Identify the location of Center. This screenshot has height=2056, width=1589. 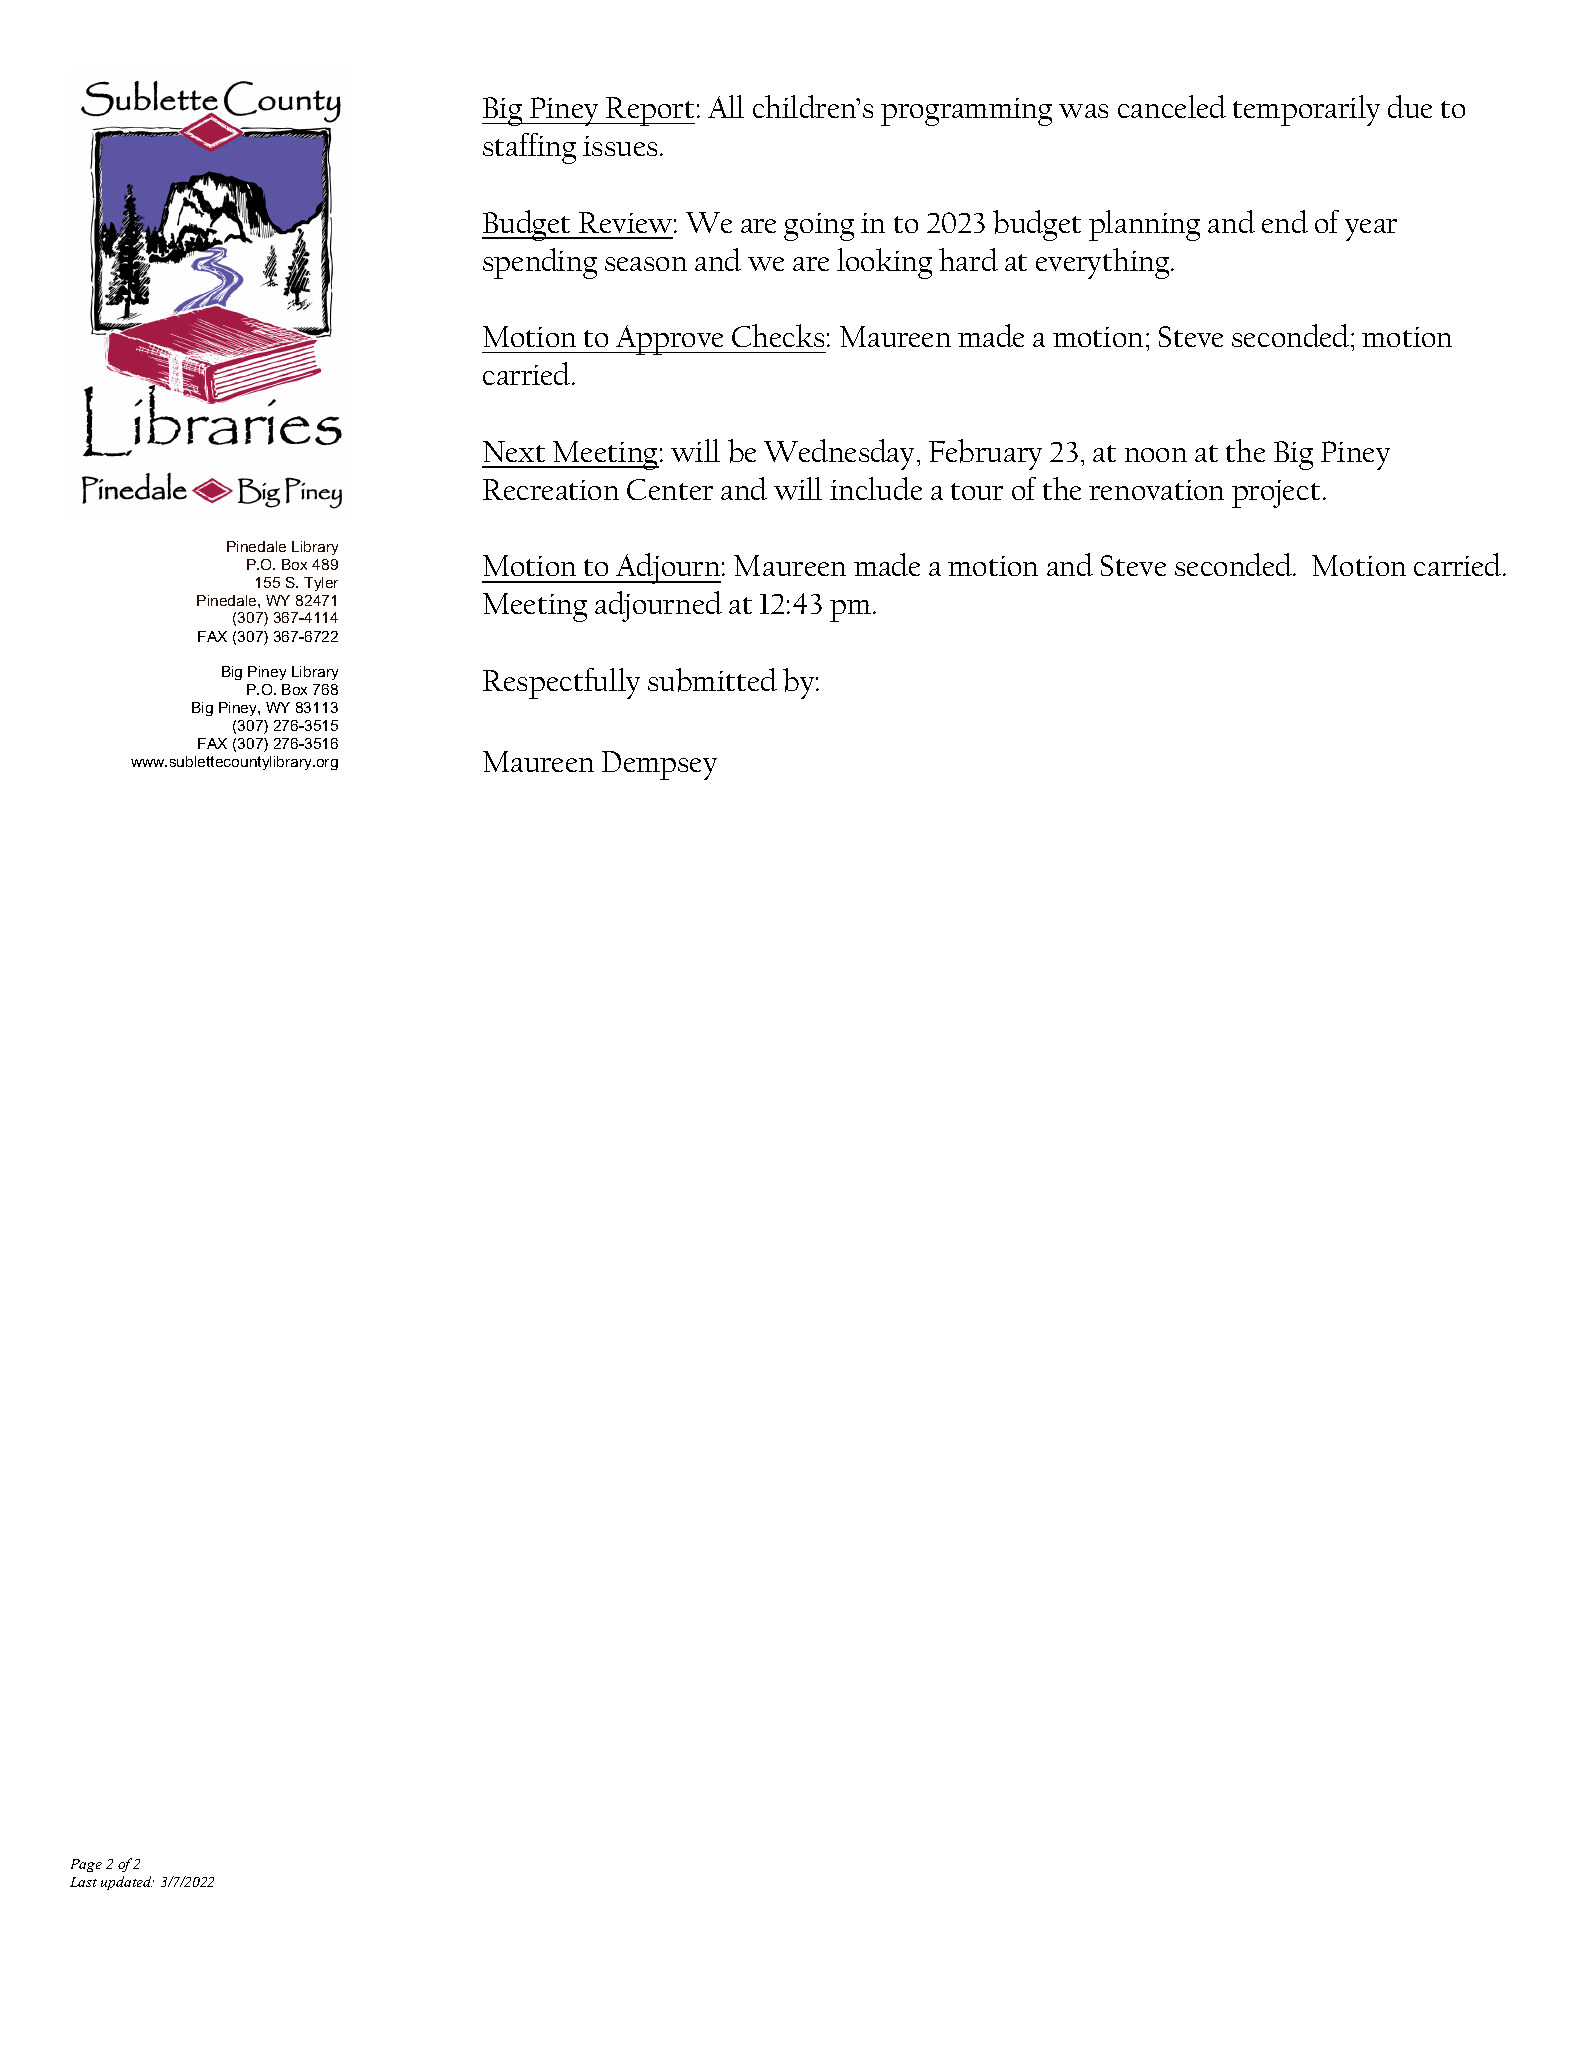
(670, 489).
